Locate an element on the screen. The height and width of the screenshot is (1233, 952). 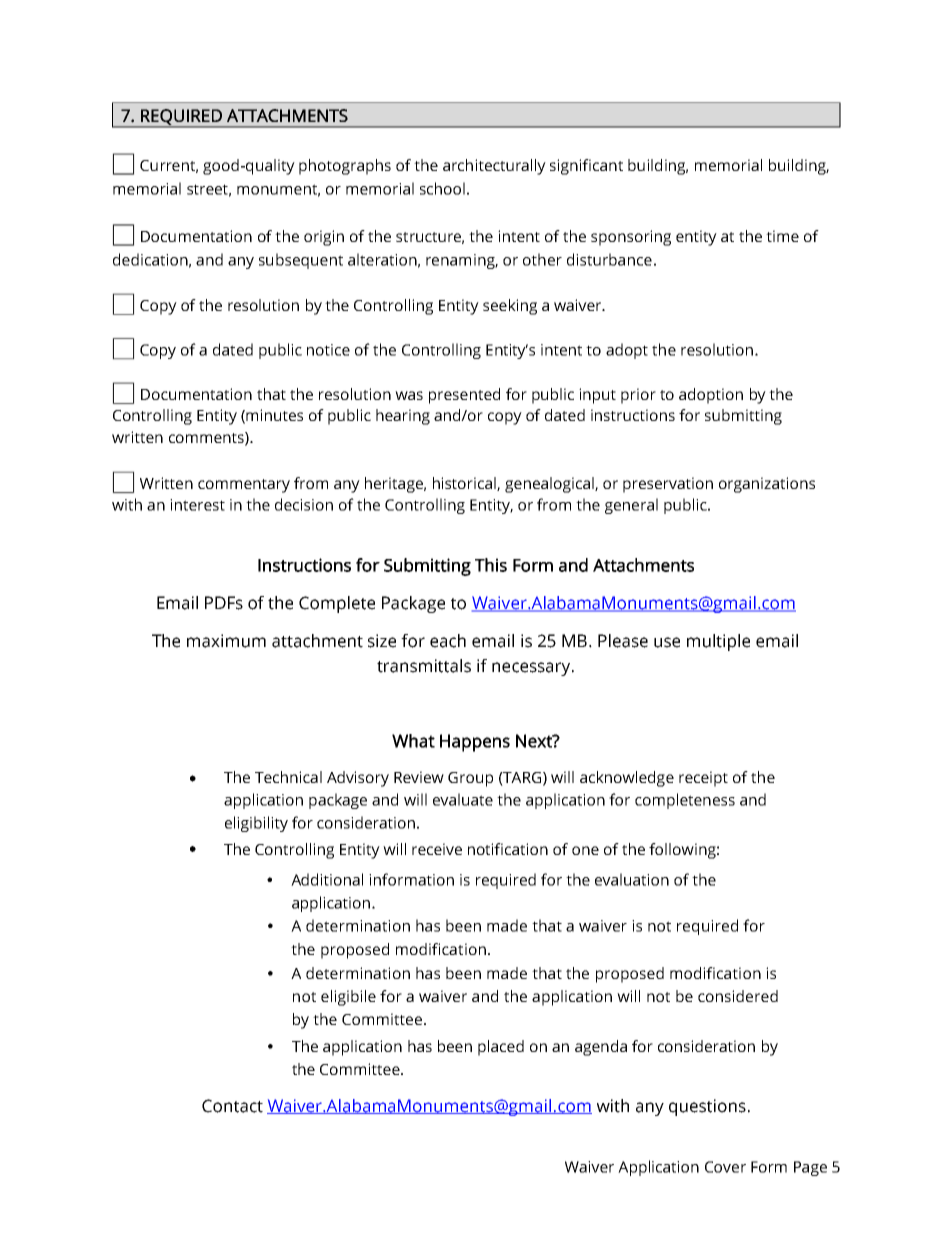
each is located at coordinates (448, 641).
